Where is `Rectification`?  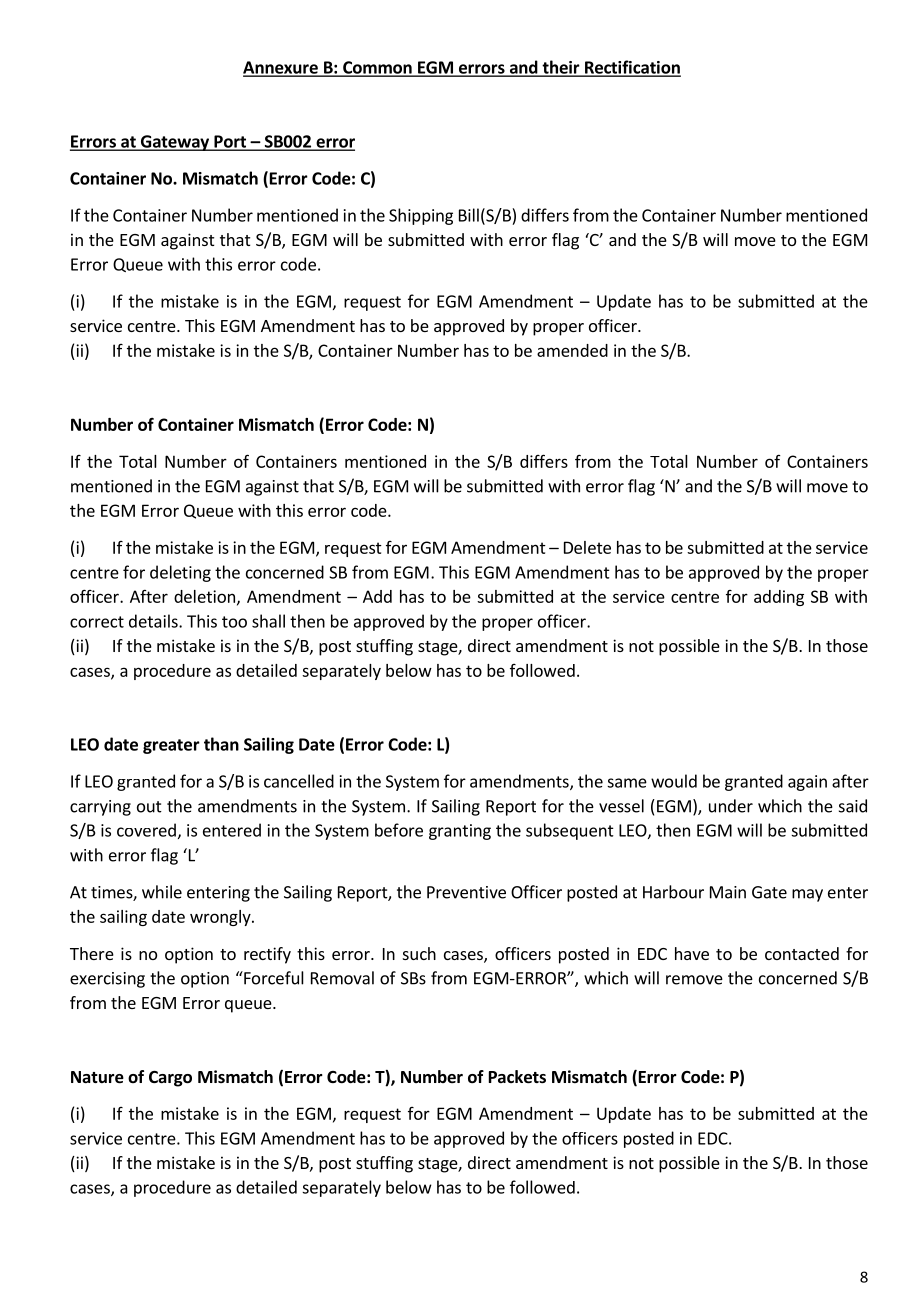
Rectification is located at coordinates (632, 68).
